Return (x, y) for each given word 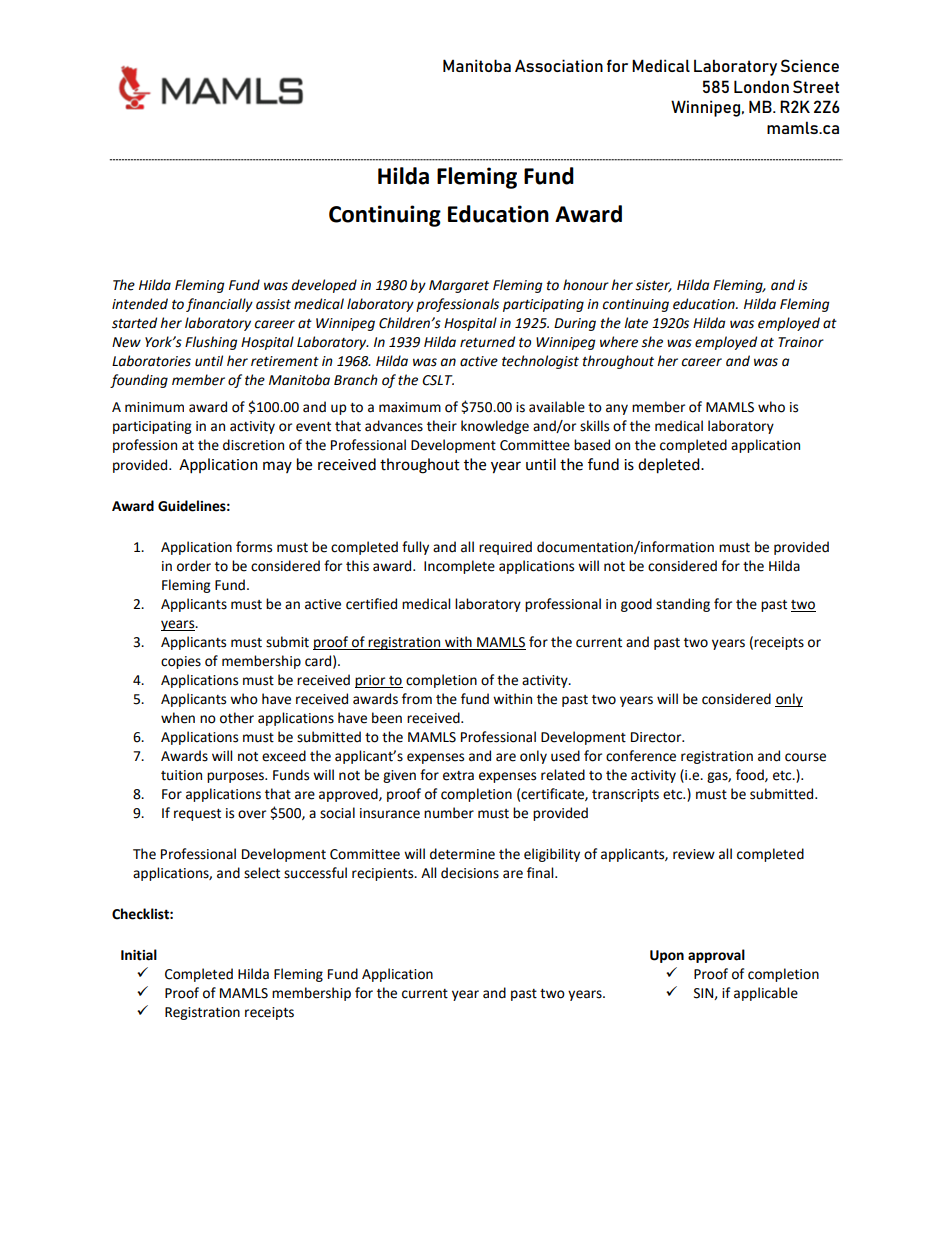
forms (254, 547)
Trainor (801, 342)
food (751, 775)
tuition (181, 775)
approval (716, 956)
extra (458, 776)
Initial (139, 955)
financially (219, 305)
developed (324, 286)
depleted (670, 466)
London (761, 86)
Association (559, 65)
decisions (470, 873)
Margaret (459, 286)
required (505, 548)
